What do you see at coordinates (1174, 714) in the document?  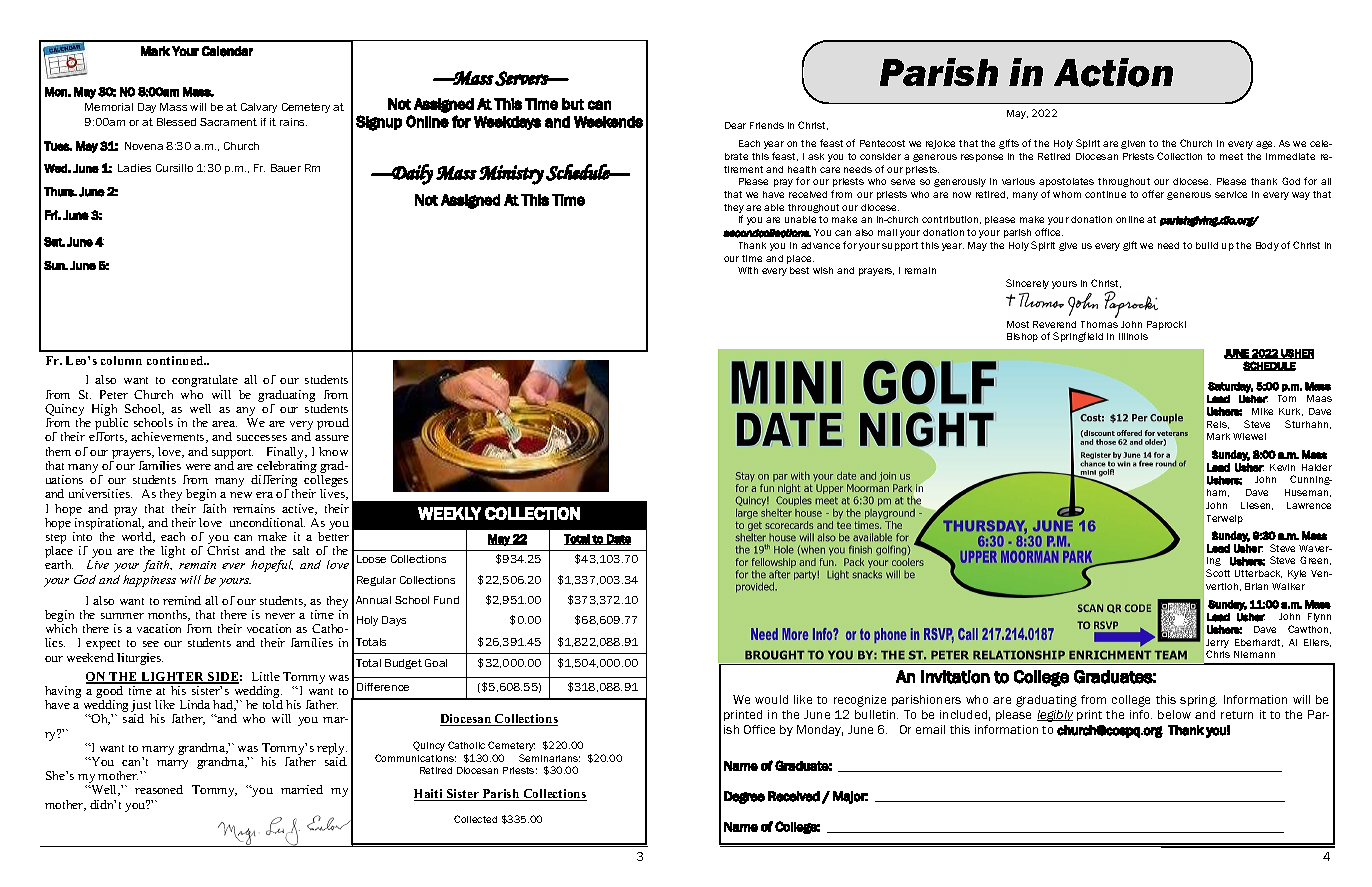 I see `below` at bounding box center [1174, 714].
